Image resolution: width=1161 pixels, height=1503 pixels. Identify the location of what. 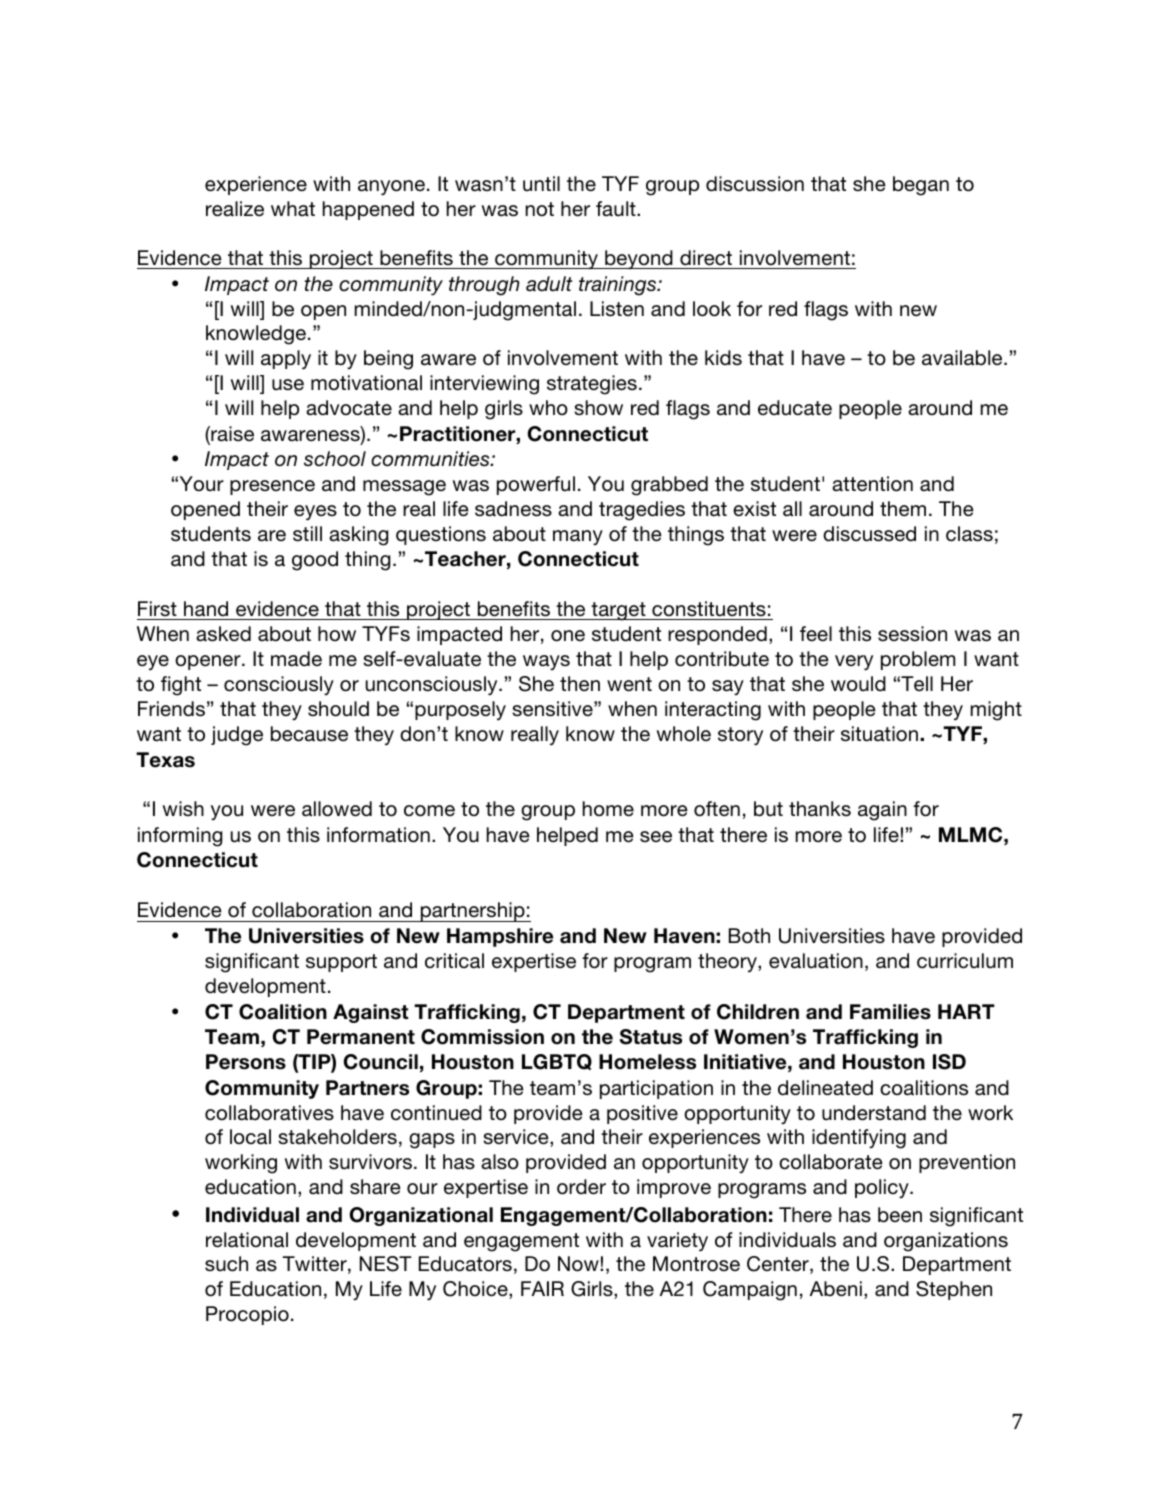
(293, 208).
